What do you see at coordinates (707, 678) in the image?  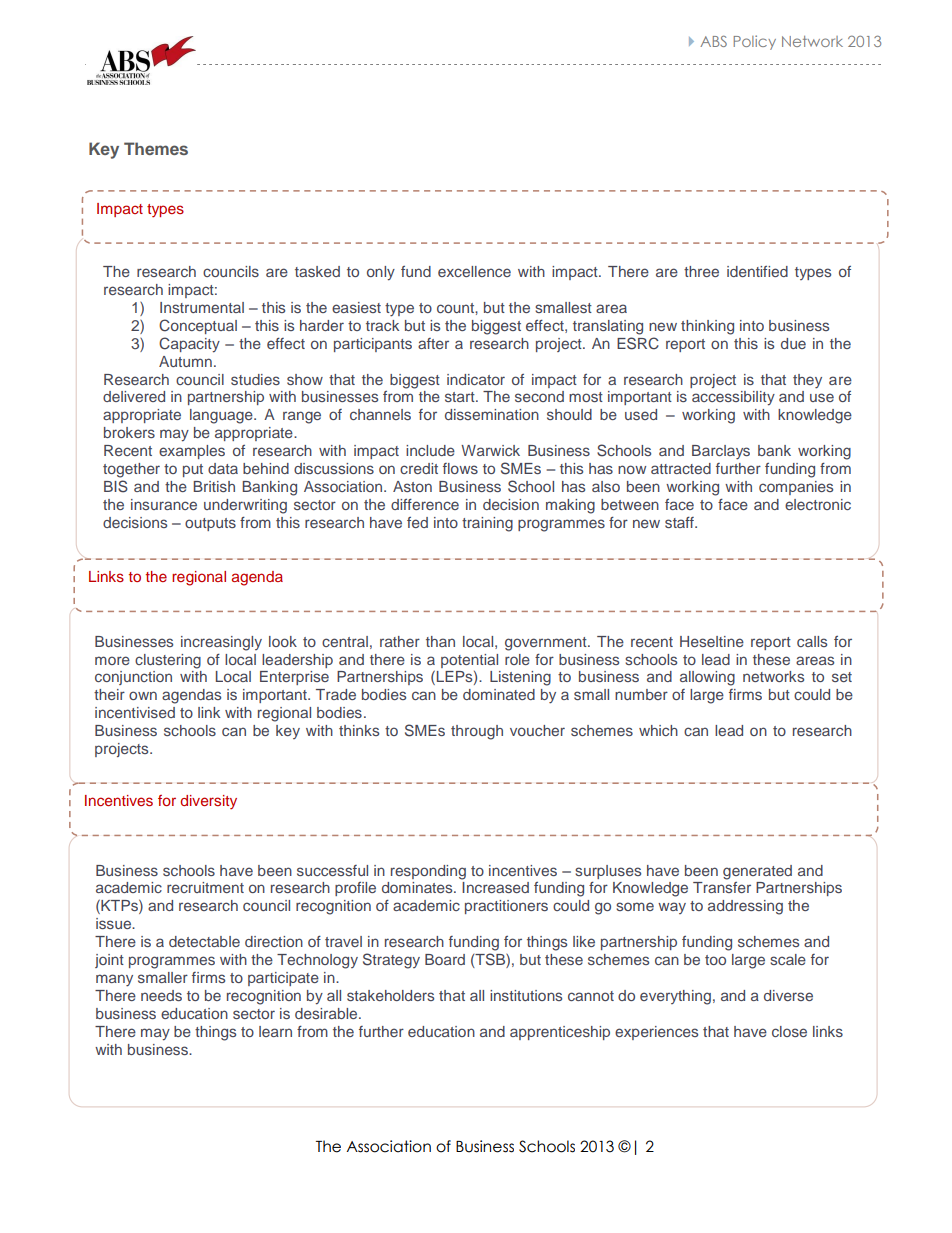 I see `allowing` at bounding box center [707, 678].
